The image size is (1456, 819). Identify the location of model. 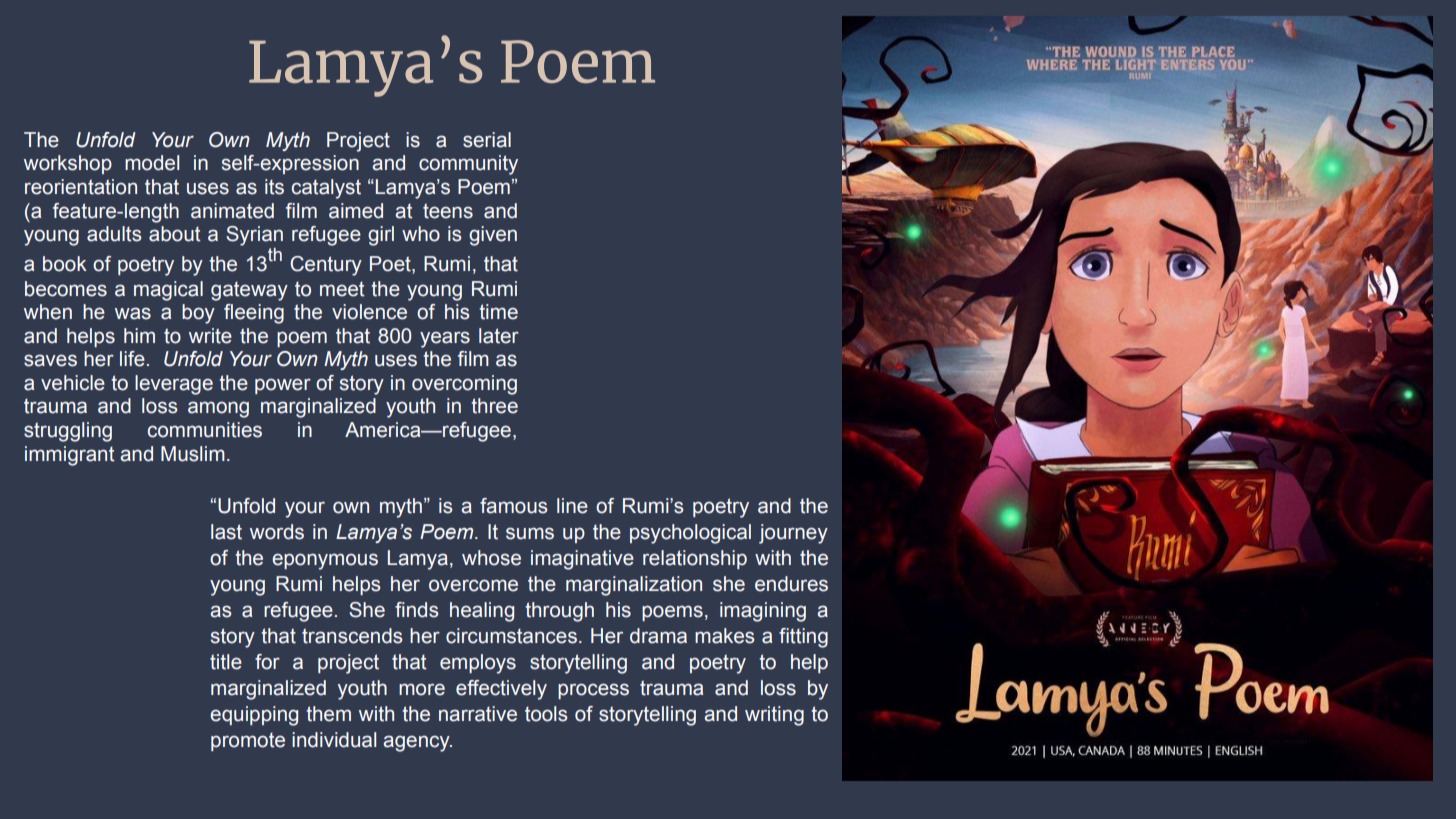
(152, 163).
